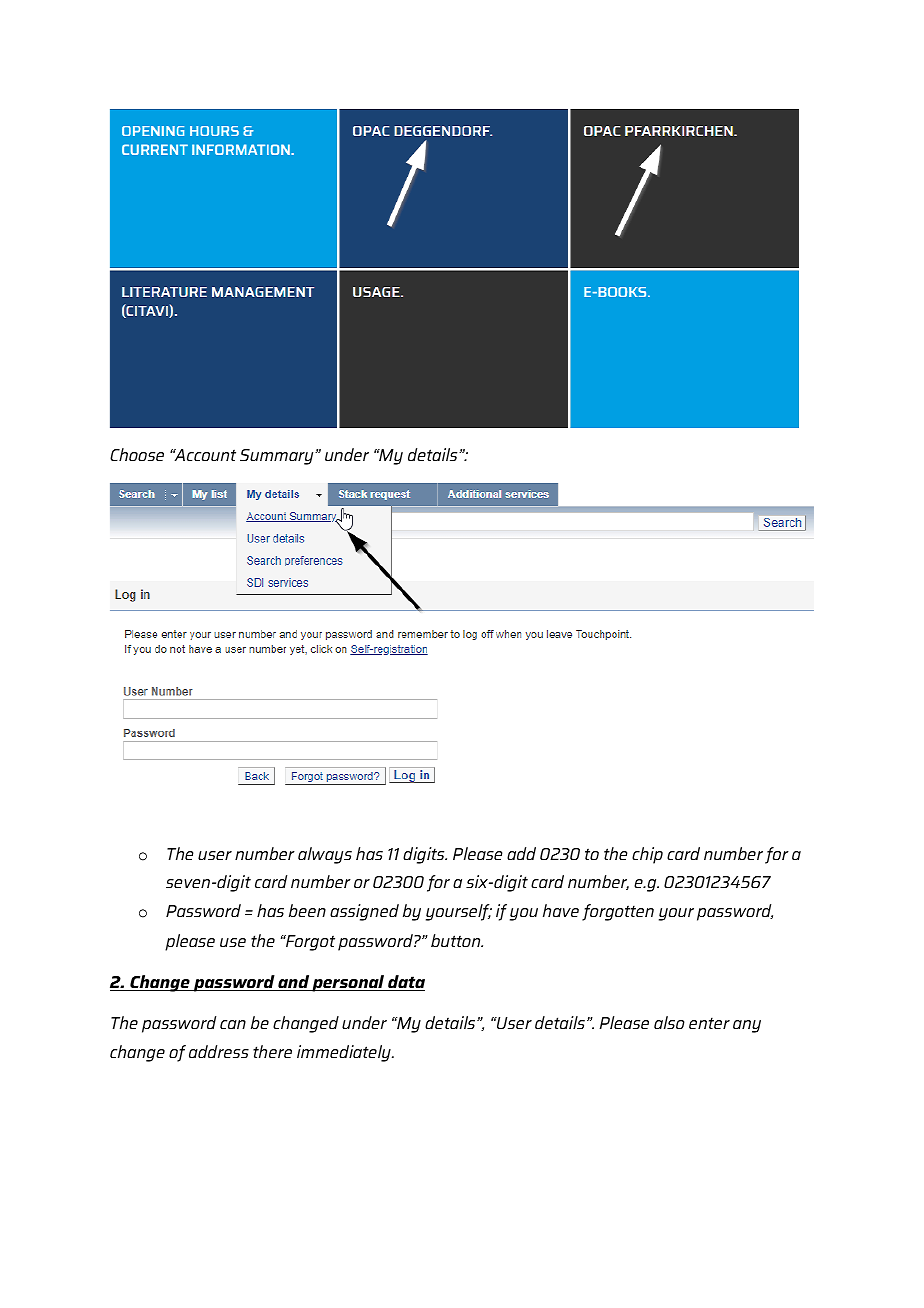 The width and height of the screenshot is (924, 1308). Describe the element at coordinates (233, 1024) in the screenshot. I see `can` at that location.
